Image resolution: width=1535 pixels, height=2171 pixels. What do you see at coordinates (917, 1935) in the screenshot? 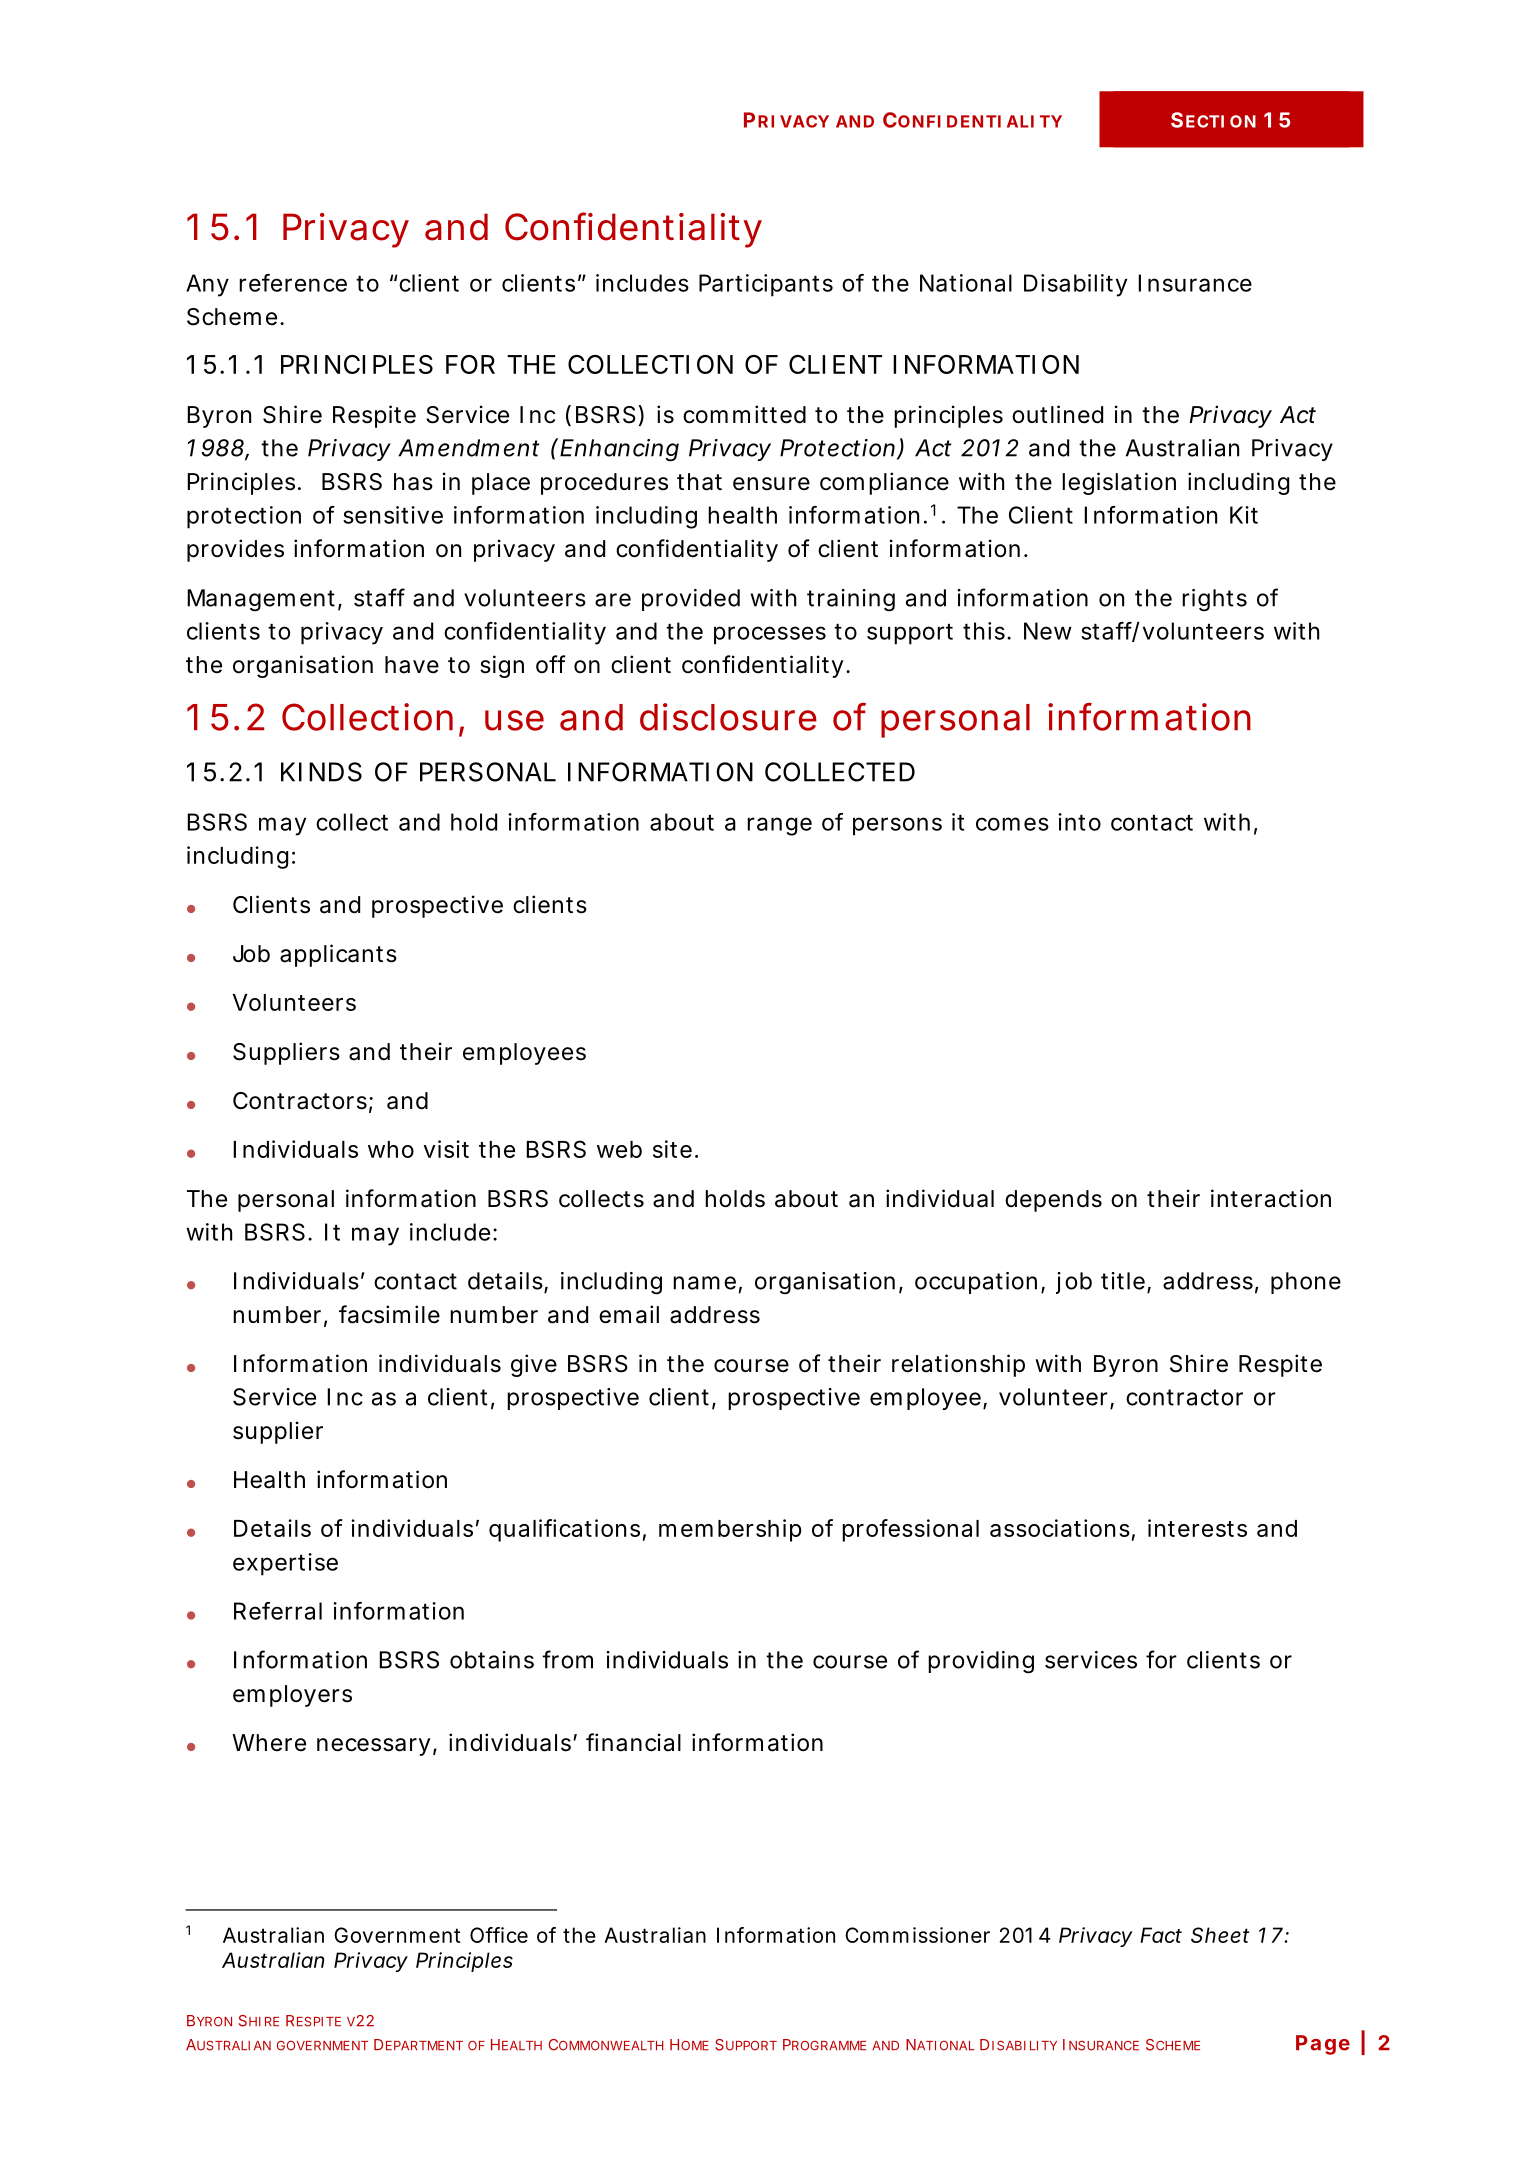
I see `Commissioner` at bounding box center [917, 1935].
